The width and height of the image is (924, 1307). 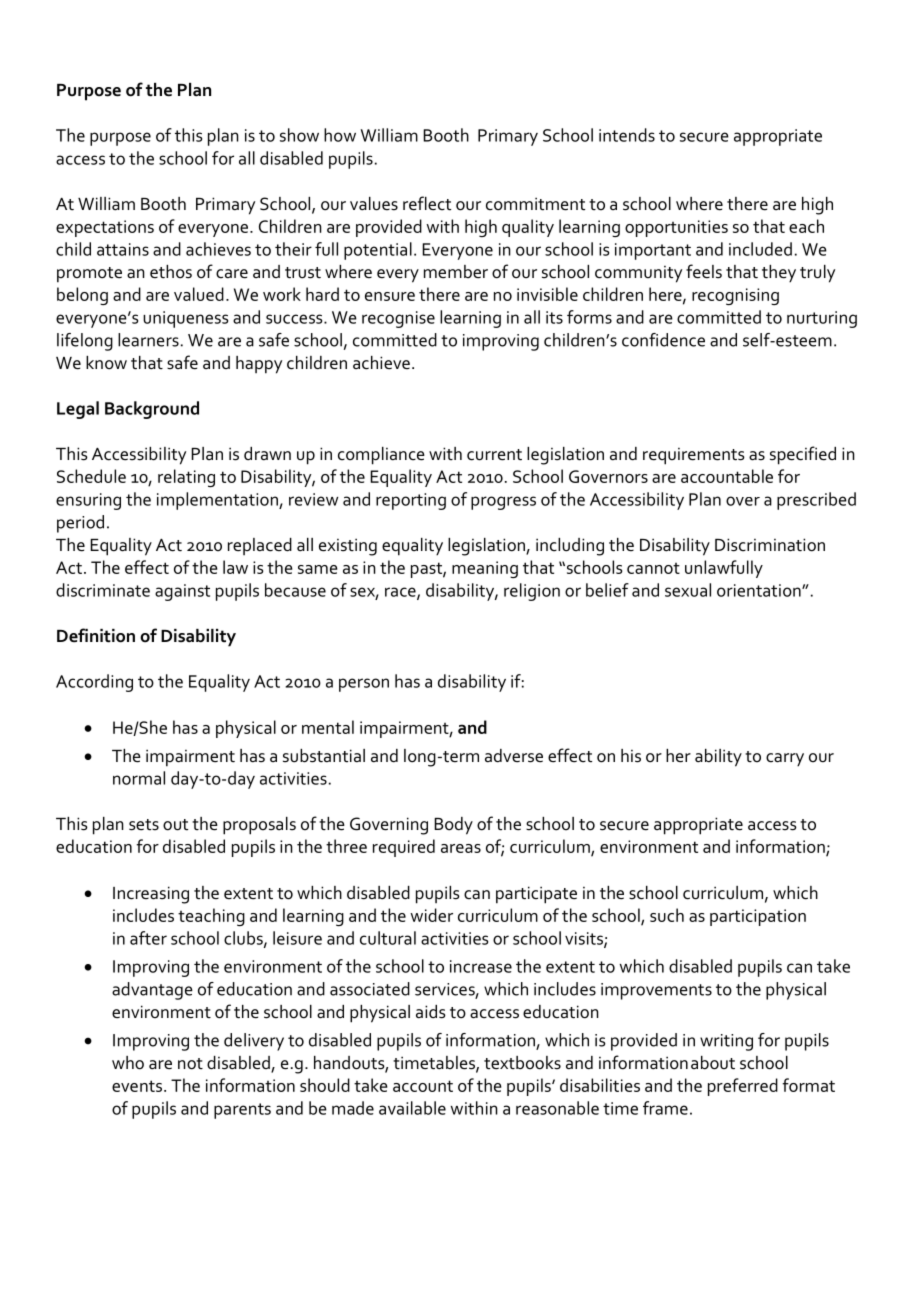 What do you see at coordinates (427, 203) in the image?
I see `reflect` at bounding box center [427, 203].
